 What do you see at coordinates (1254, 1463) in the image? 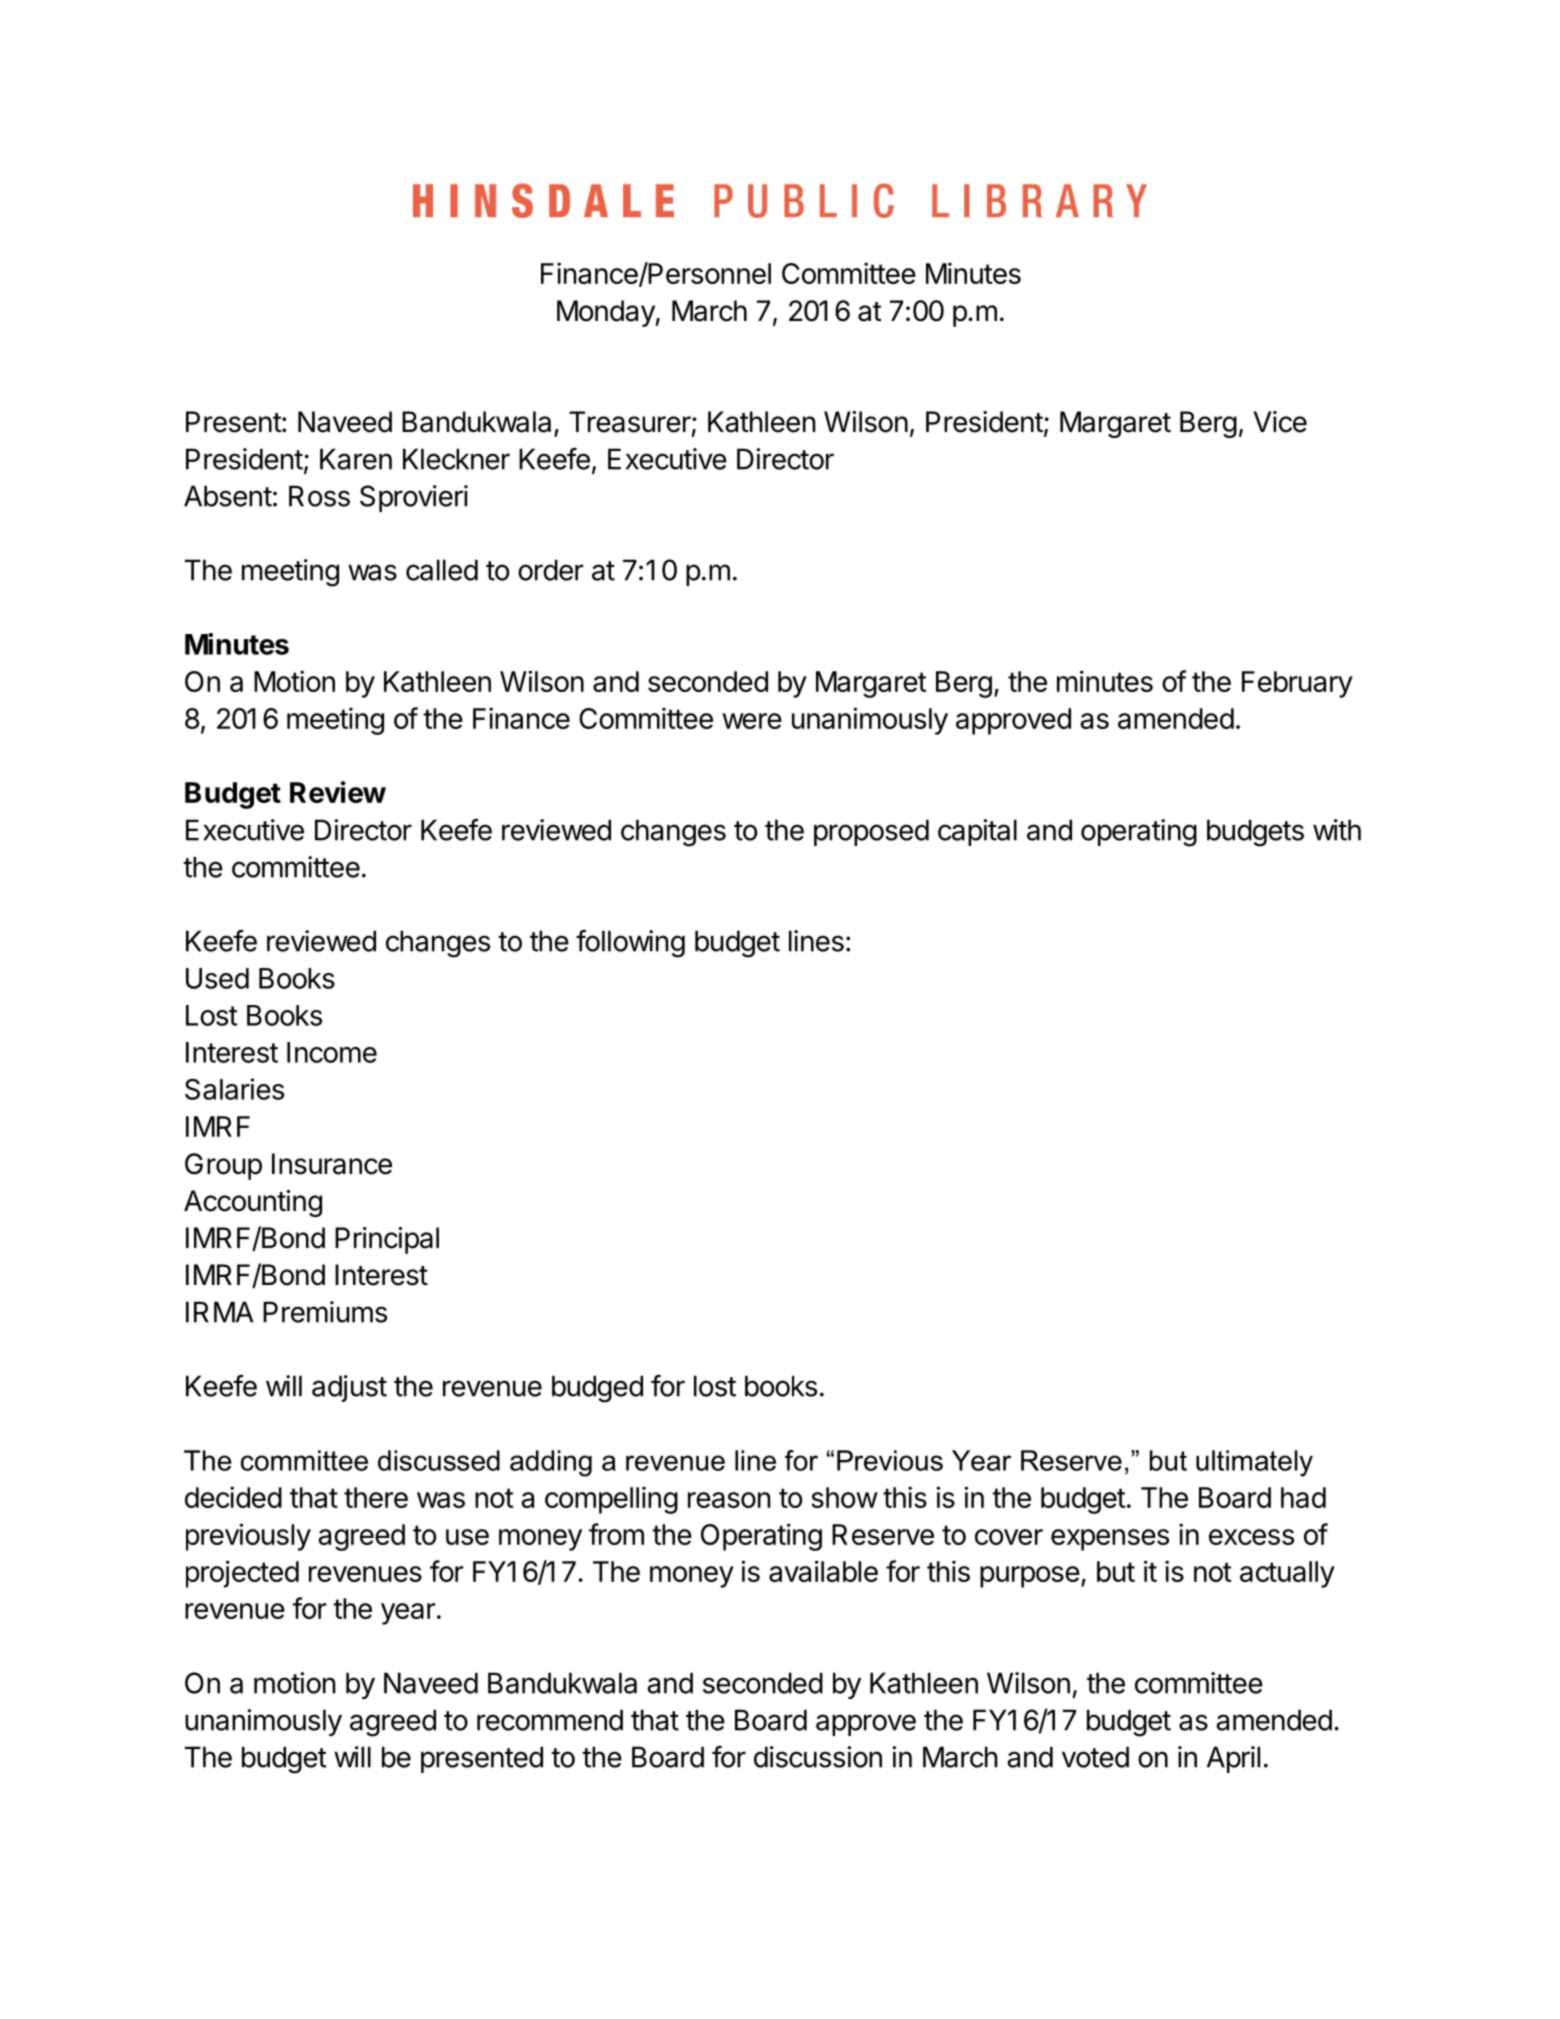
I see `ultimately` at bounding box center [1254, 1463].
